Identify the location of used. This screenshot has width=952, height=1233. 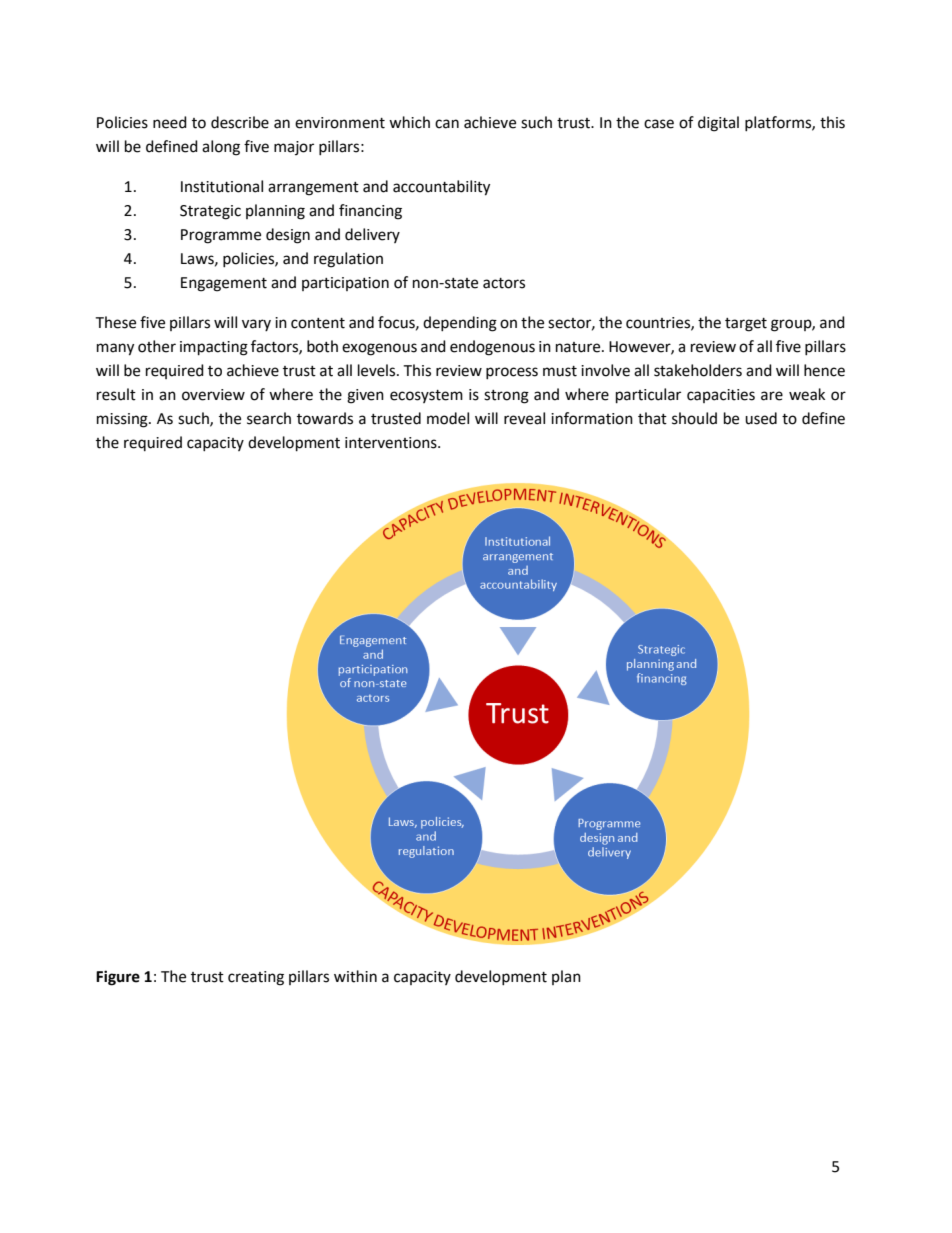
(761, 418).
